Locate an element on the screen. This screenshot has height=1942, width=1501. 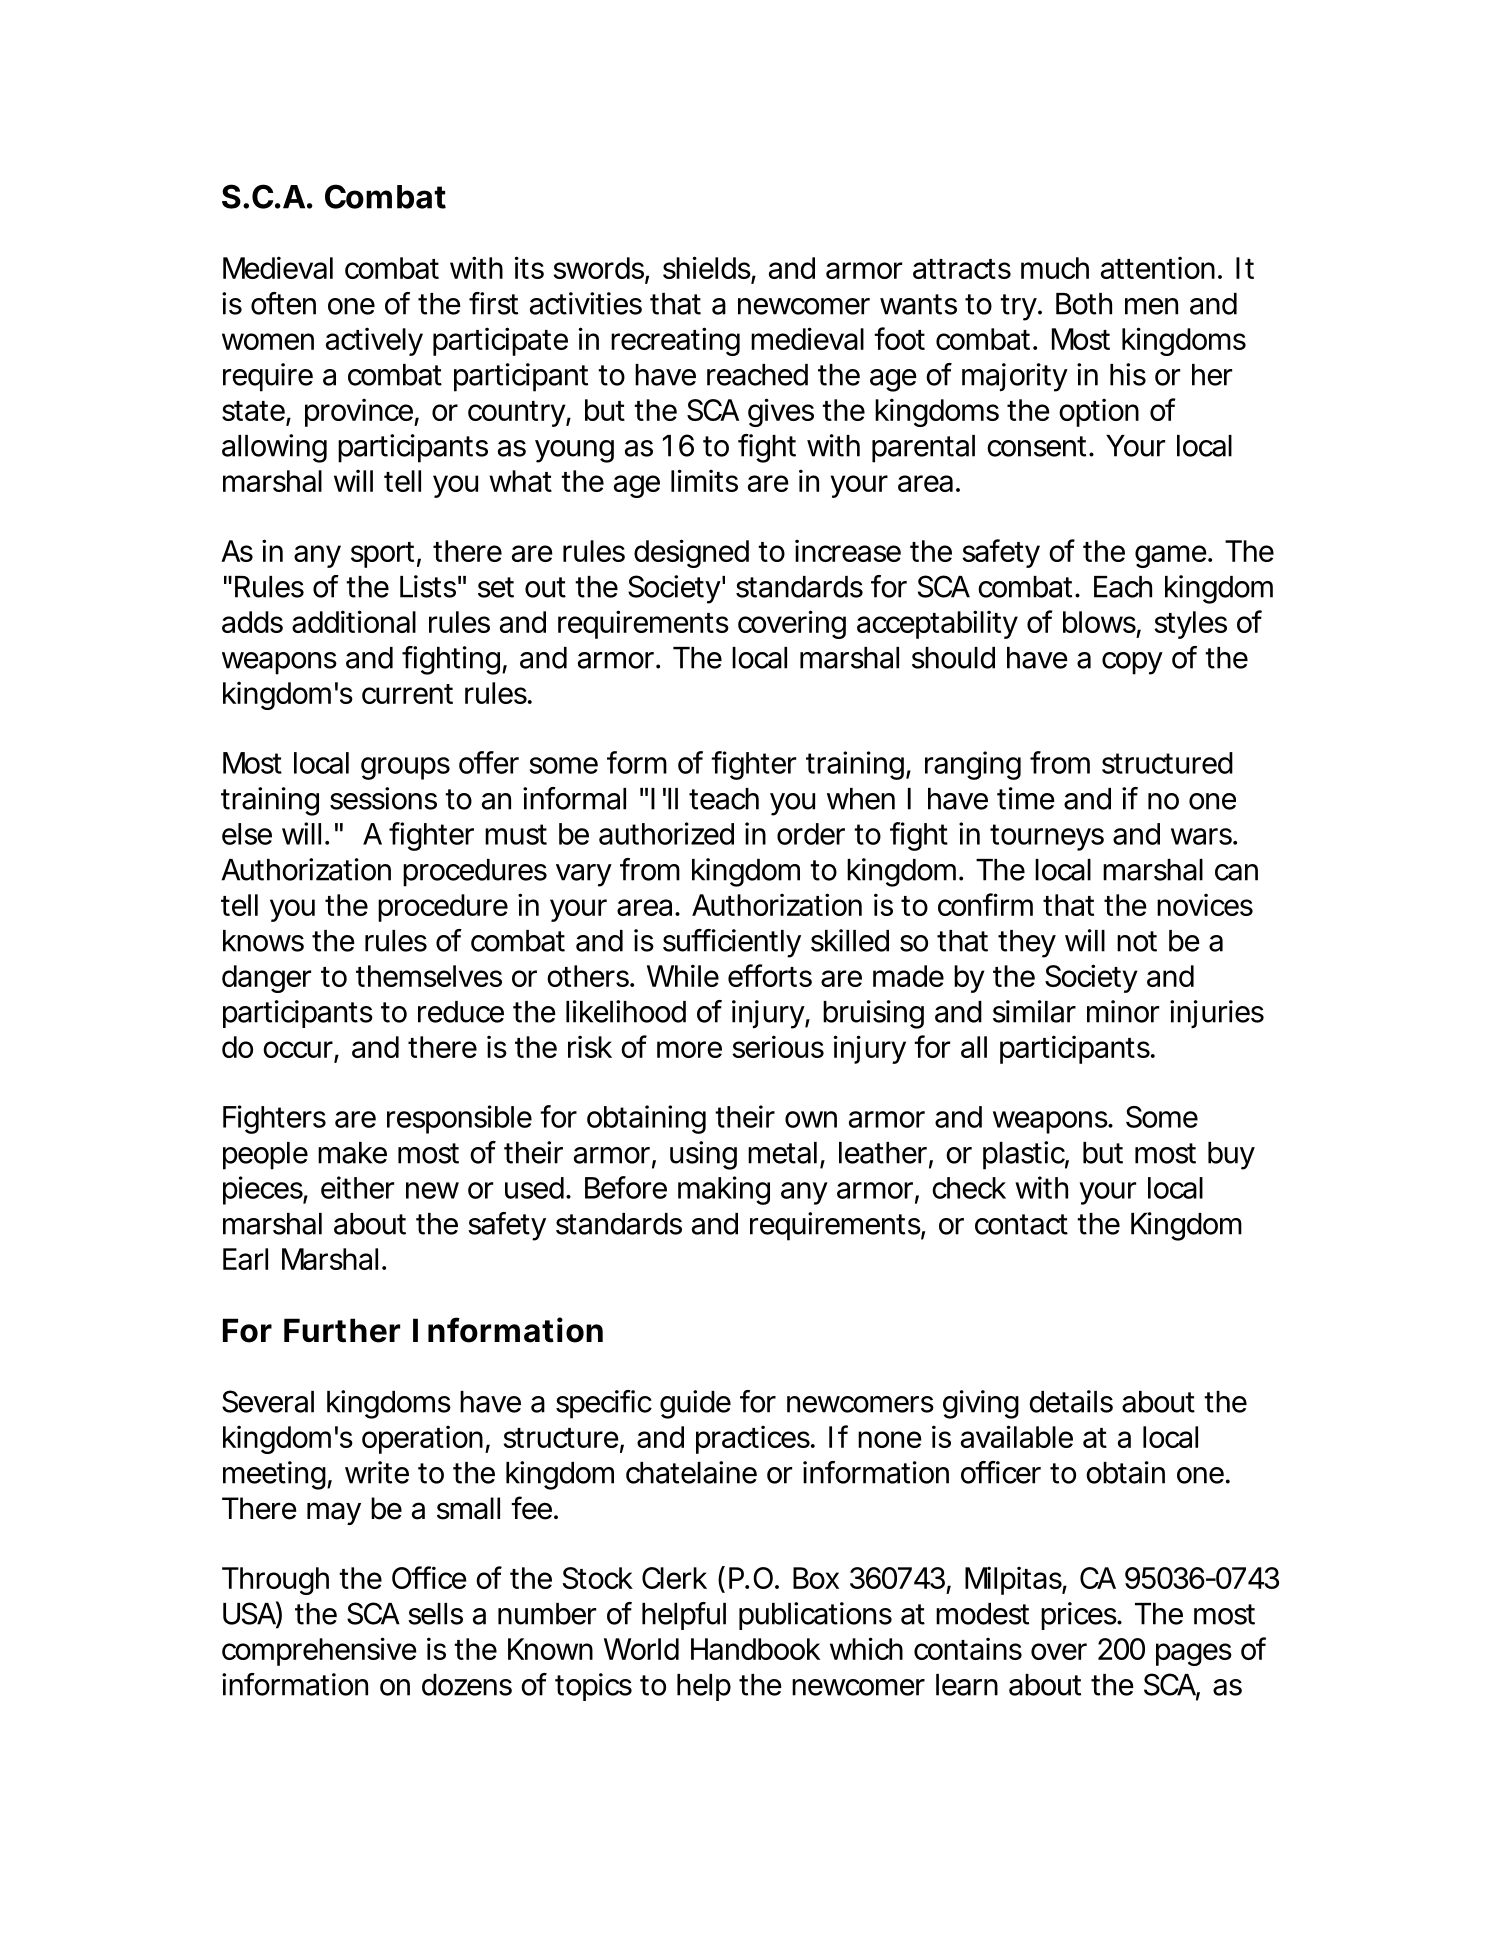
order is located at coordinates (811, 834).
